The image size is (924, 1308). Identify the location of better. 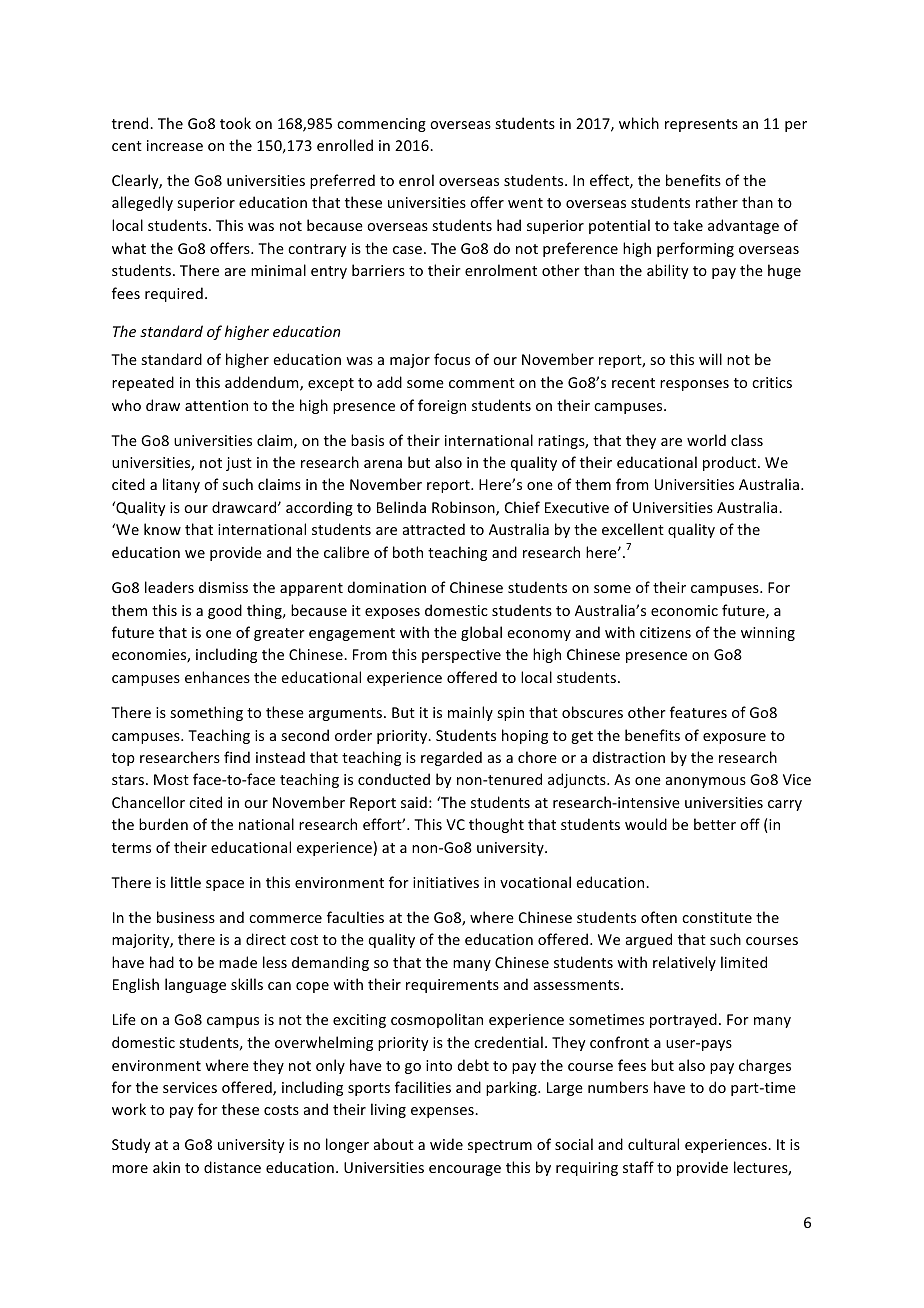
(715, 824).
